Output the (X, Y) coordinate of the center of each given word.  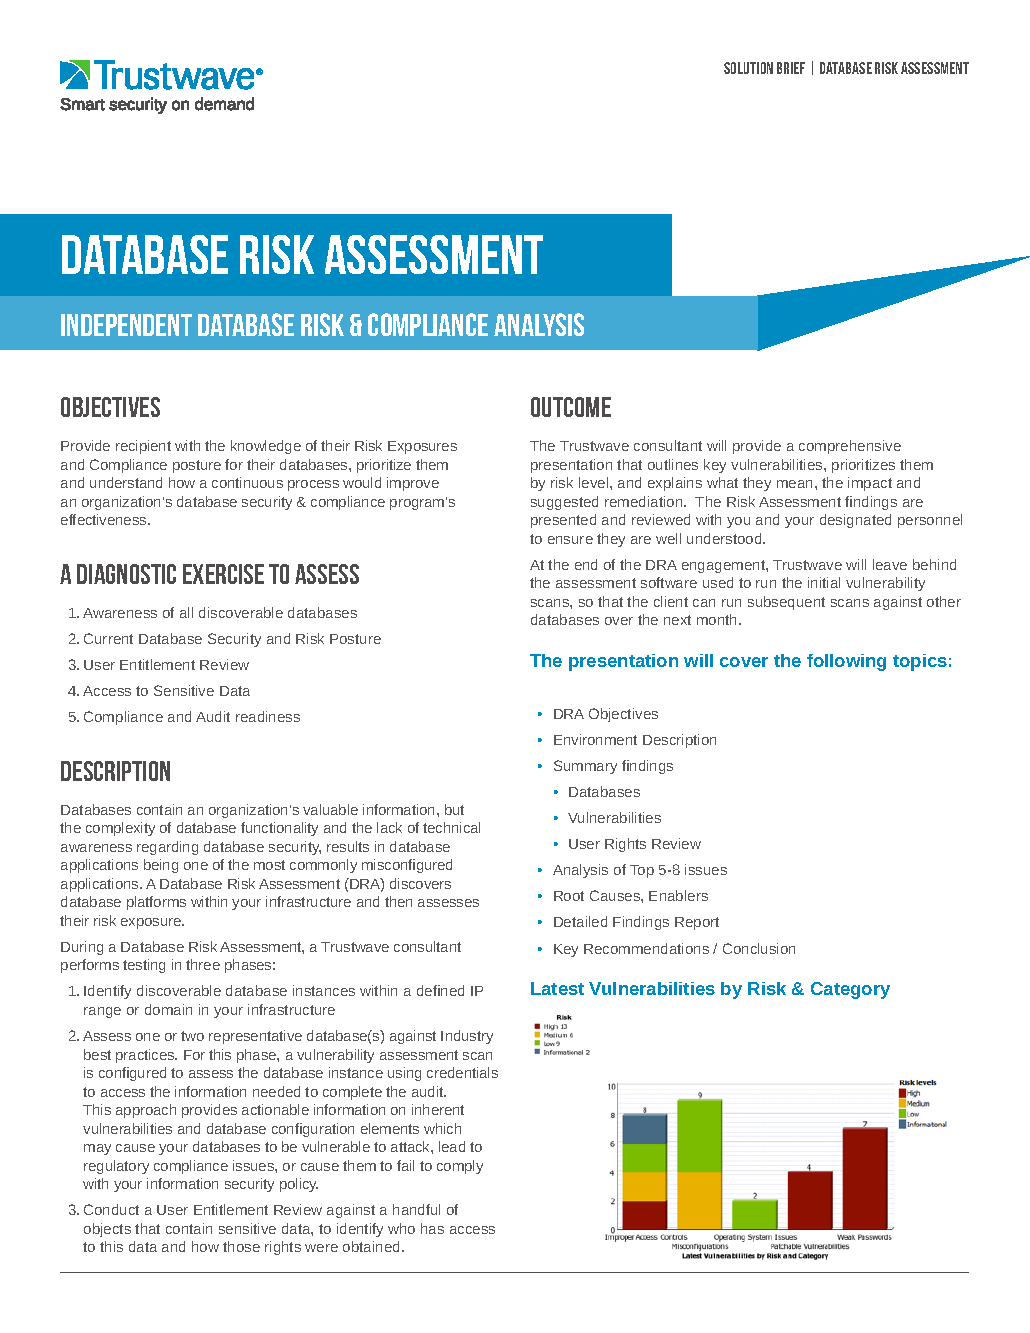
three (203, 964)
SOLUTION (748, 68)
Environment (595, 739)
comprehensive (850, 447)
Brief (791, 68)
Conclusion (759, 948)
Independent (126, 325)
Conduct (111, 1209)
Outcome (571, 407)
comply (460, 1167)
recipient (143, 447)
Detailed (580, 921)
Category (850, 990)
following (846, 662)
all (186, 612)
